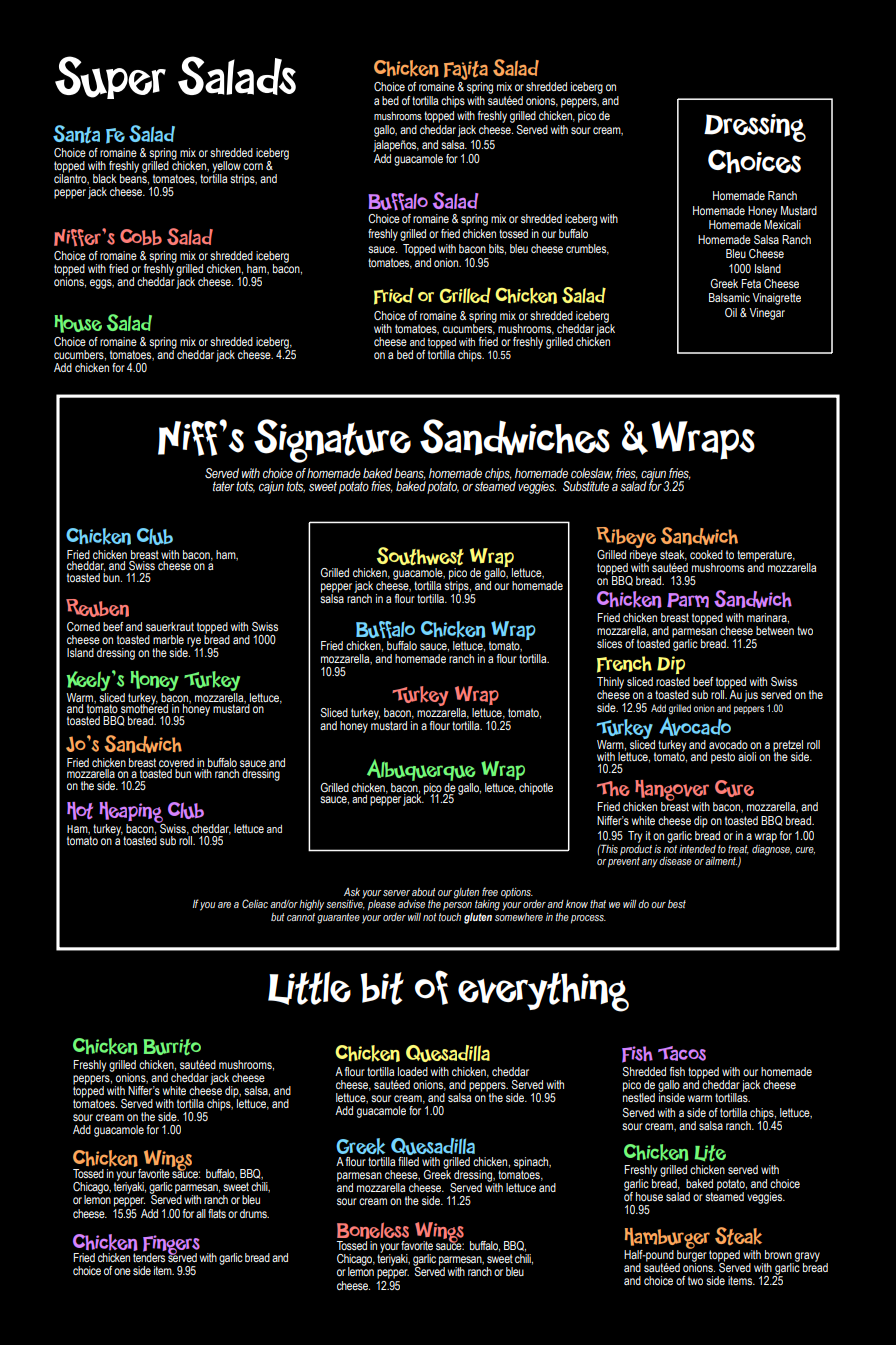 The image size is (896, 1345). Describe the element at coordinates (587, 249) in the screenshot. I see `crumbles` at that location.
